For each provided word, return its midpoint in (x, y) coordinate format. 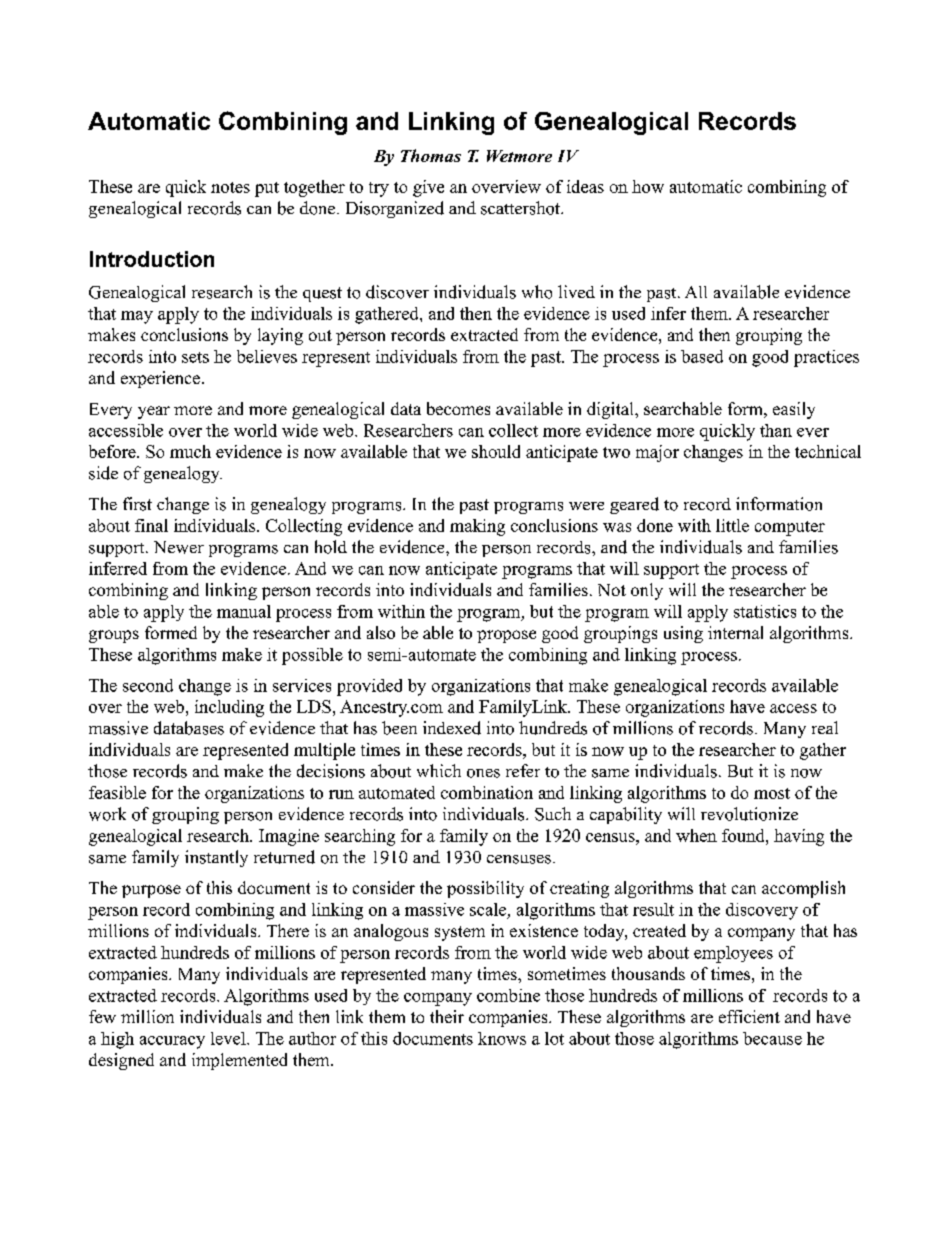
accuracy (172, 1042)
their (447, 1016)
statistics (765, 611)
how (648, 186)
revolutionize (749, 814)
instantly (216, 858)
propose (506, 636)
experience (162, 379)
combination (487, 792)
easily (794, 410)
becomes (458, 408)
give (428, 188)
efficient (749, 1016)
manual (244, 611)
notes (230, 187)
